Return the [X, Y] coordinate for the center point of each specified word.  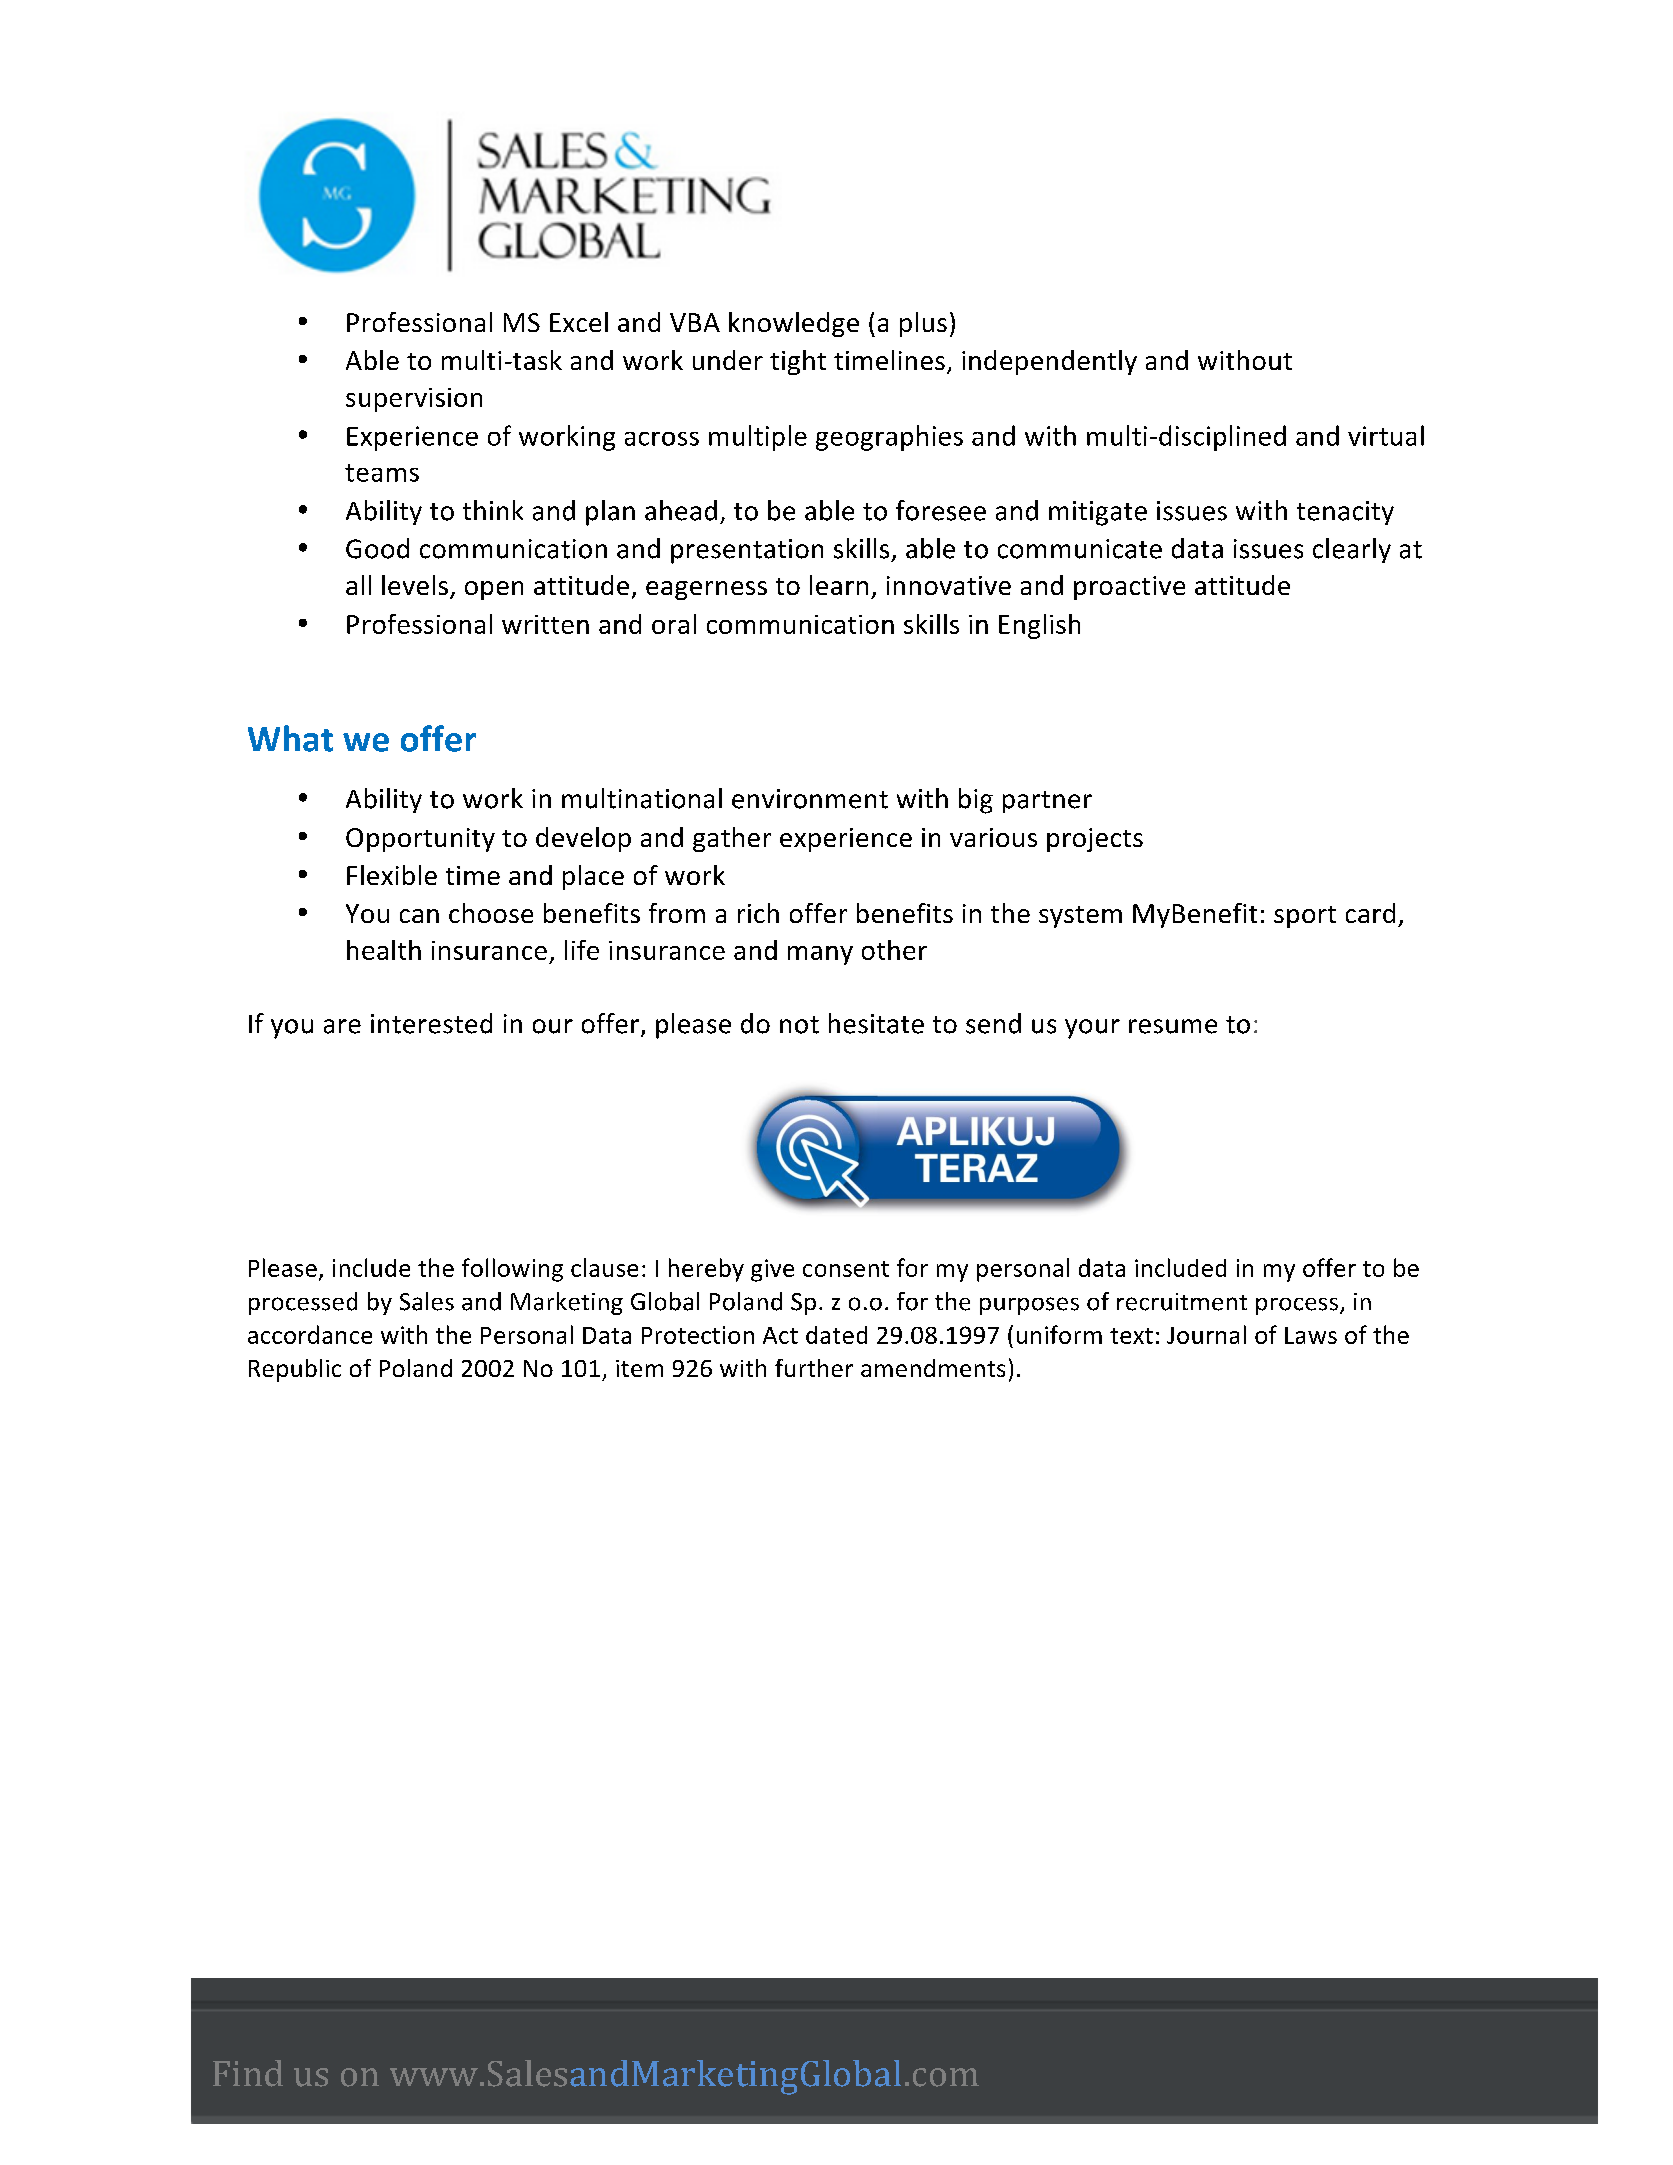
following [512, 1270]
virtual [1386, 435]
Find [248, 2073]
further [814, 1368]
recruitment [1182, 1302]
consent [846, 1269]
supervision [414, 400]
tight [798, 362]
